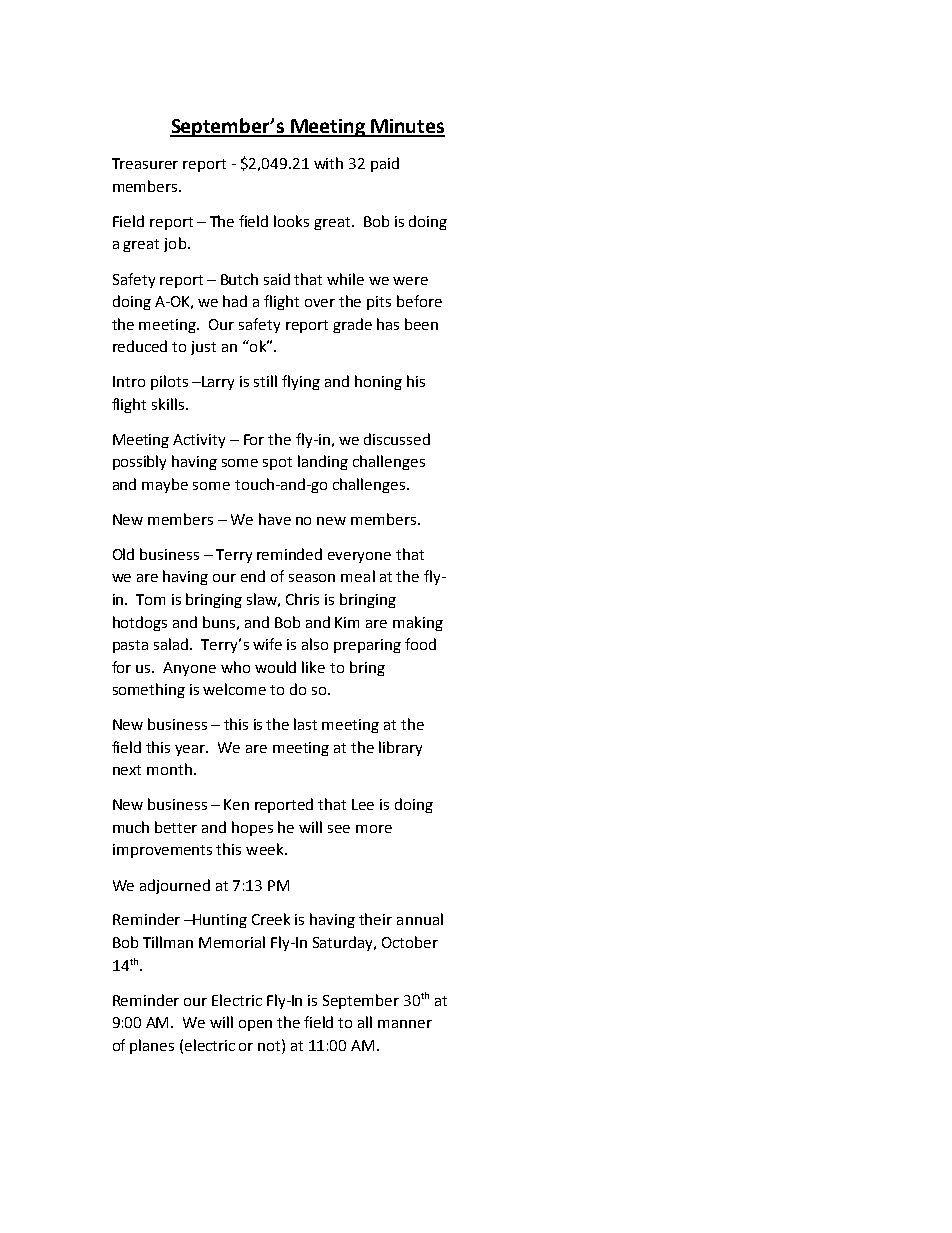 This screenshot has width=952, height=1233. Describe the element at coordinates (152, 1046) in the screenshot. I see `planes` at that location.
